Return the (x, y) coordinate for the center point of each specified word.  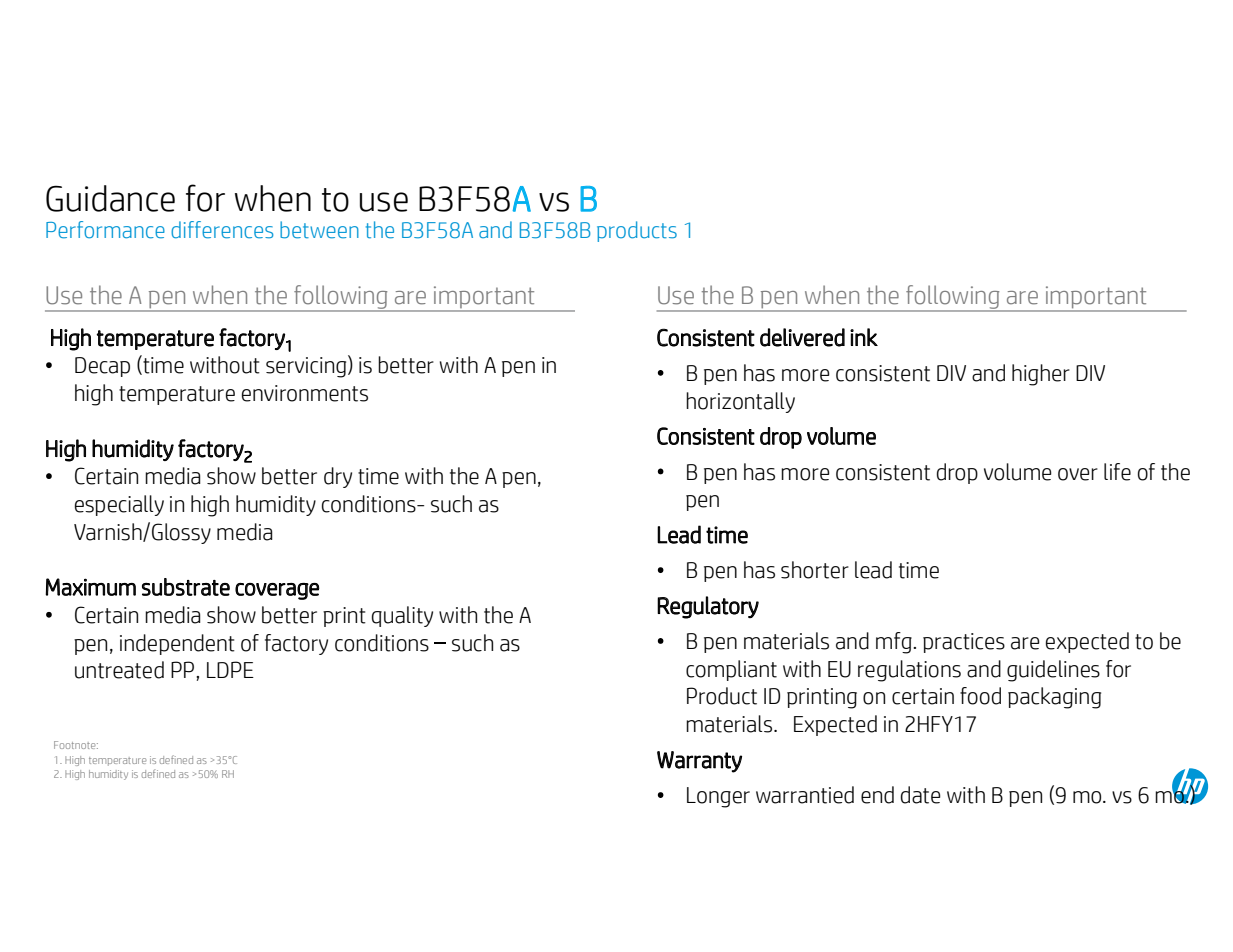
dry (338, 477)
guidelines (1053, 671)
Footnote (76, 745)
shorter (815, 570)
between (319, 230)
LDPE (230, 669)
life (1117, 472)
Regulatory (708, 607)
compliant (731, 670)
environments (305, 393)
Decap (102, 367)
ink (864, 337)
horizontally (740, 402)
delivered (802, 337)
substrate (186, 587)
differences (222, 230)
